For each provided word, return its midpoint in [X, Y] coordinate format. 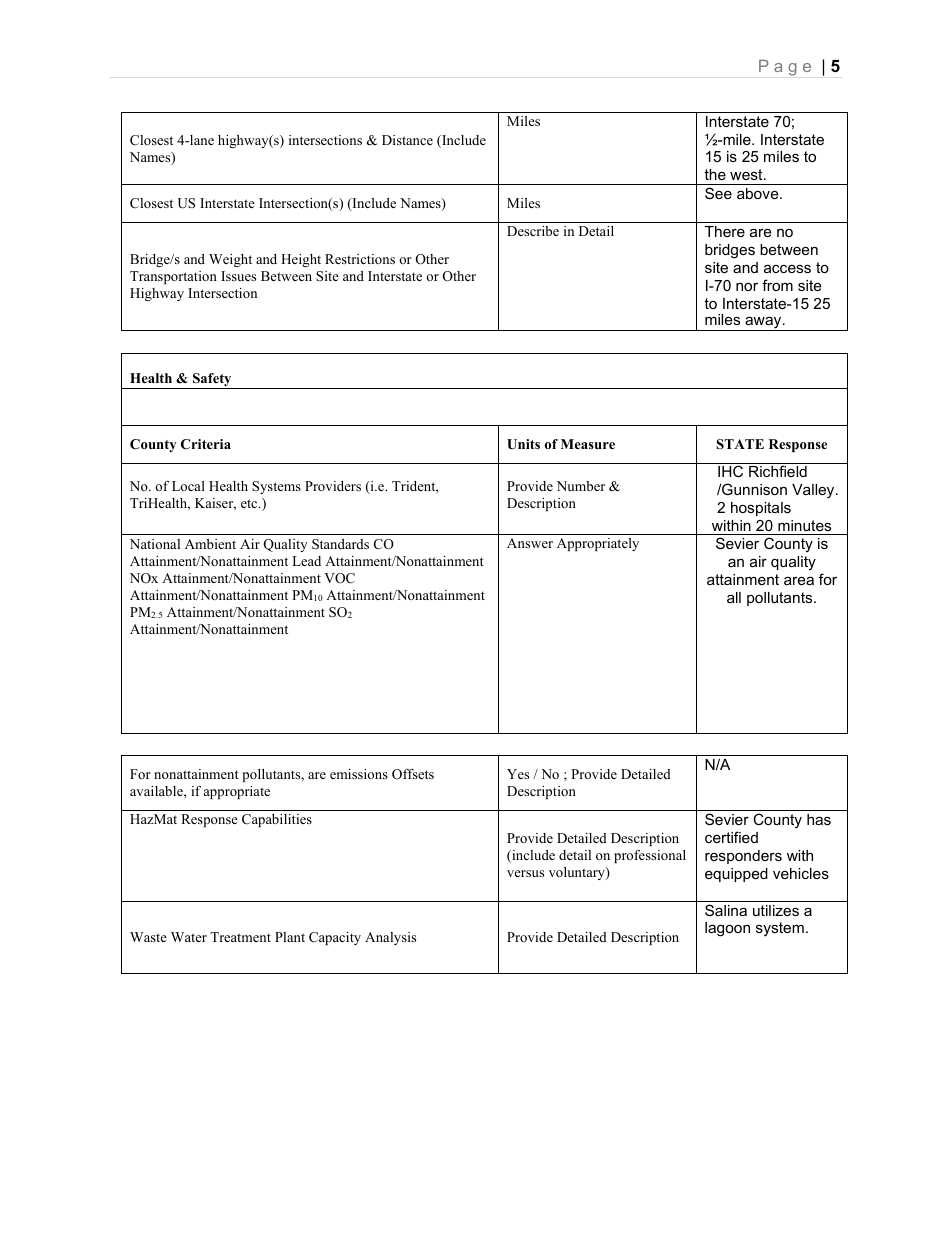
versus [525, 873]
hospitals [761, 509]
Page [785, 68]
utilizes [776, 910]
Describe [533, 231]
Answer [530, 543]
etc [250, 503]
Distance [407, 140]
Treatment [240, 937]
